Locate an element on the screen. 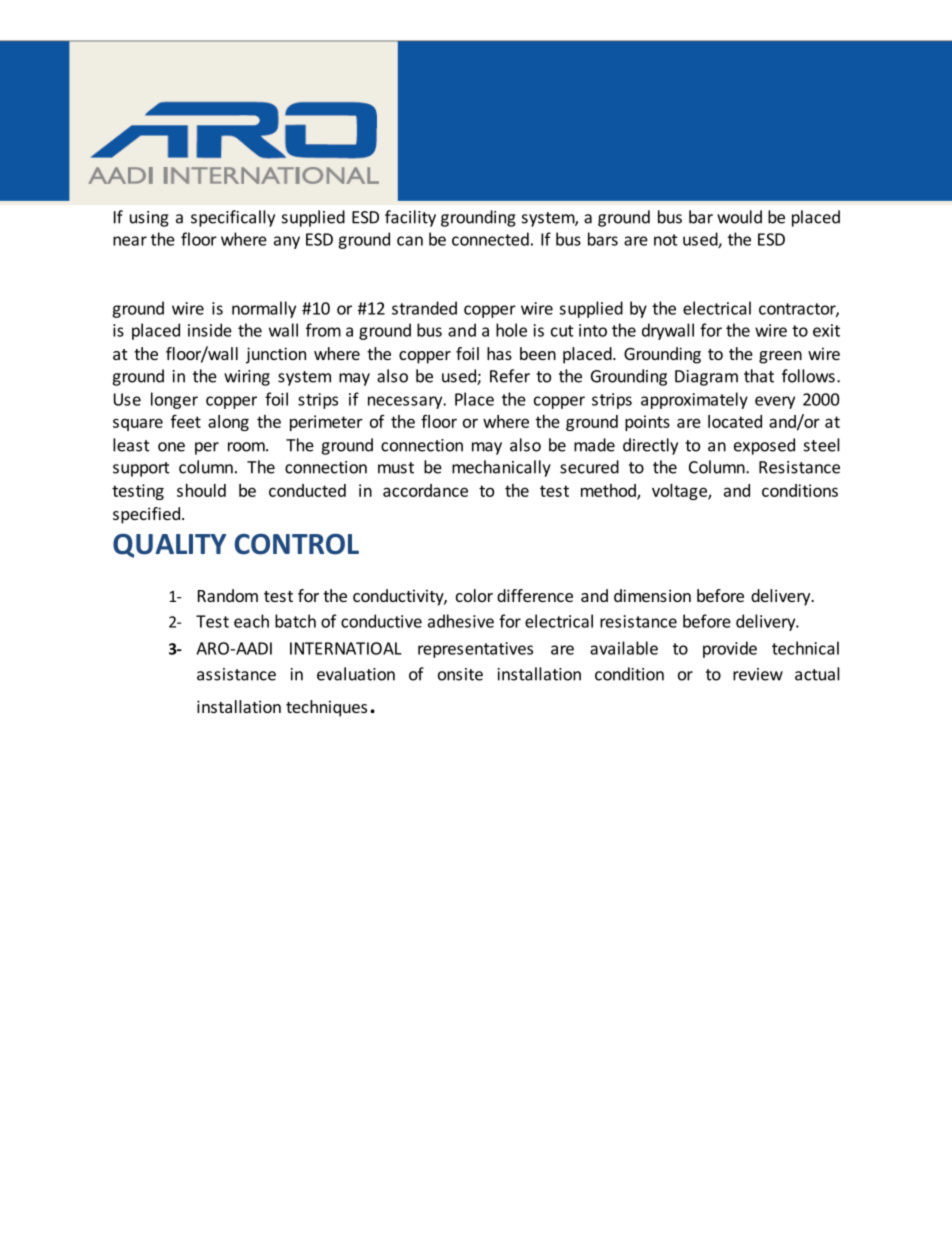  assistance is located at coordinates (236, 674).
